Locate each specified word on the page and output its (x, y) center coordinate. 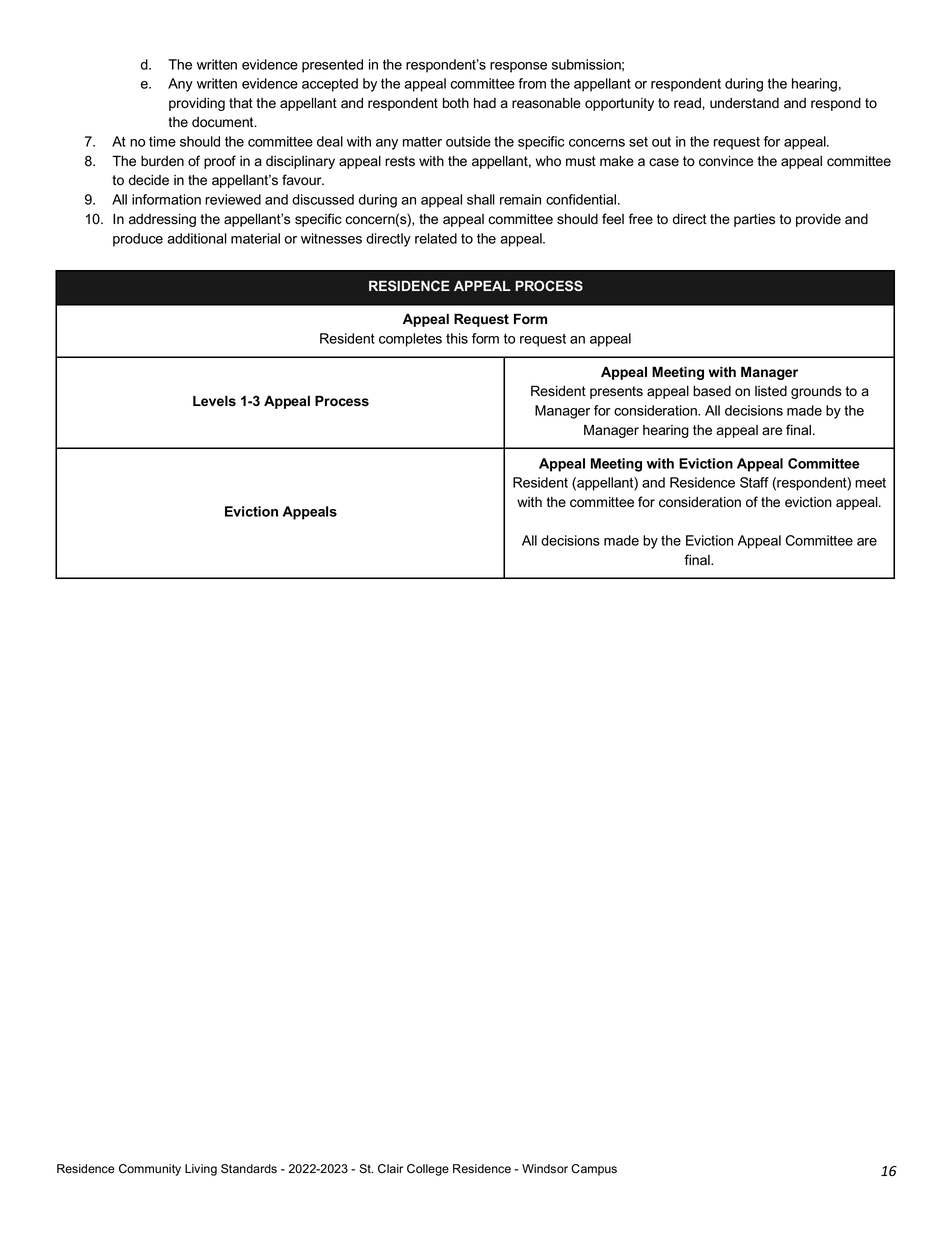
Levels (214, 400)
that (241, 103)
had (485, 103)
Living (201, 1170)
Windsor (545, 1169)
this (457, 338)
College (428, 1170)
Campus (594, 1170)
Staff (754, 482)
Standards (249, 1169)
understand (744, 103)
